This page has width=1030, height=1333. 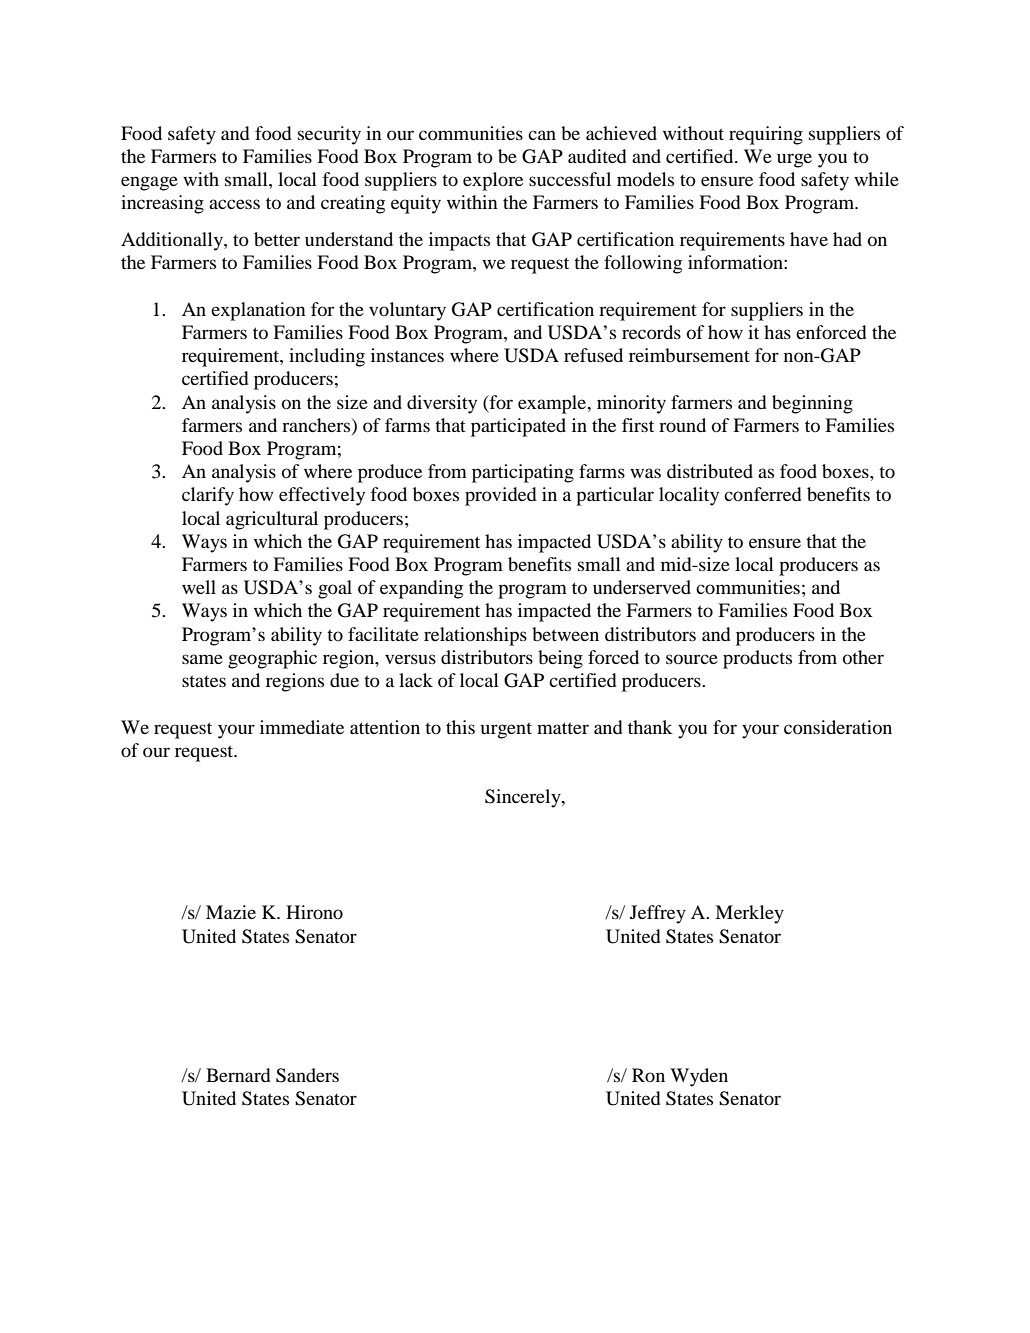 I want to click on access, so click(x=234, y=204).
